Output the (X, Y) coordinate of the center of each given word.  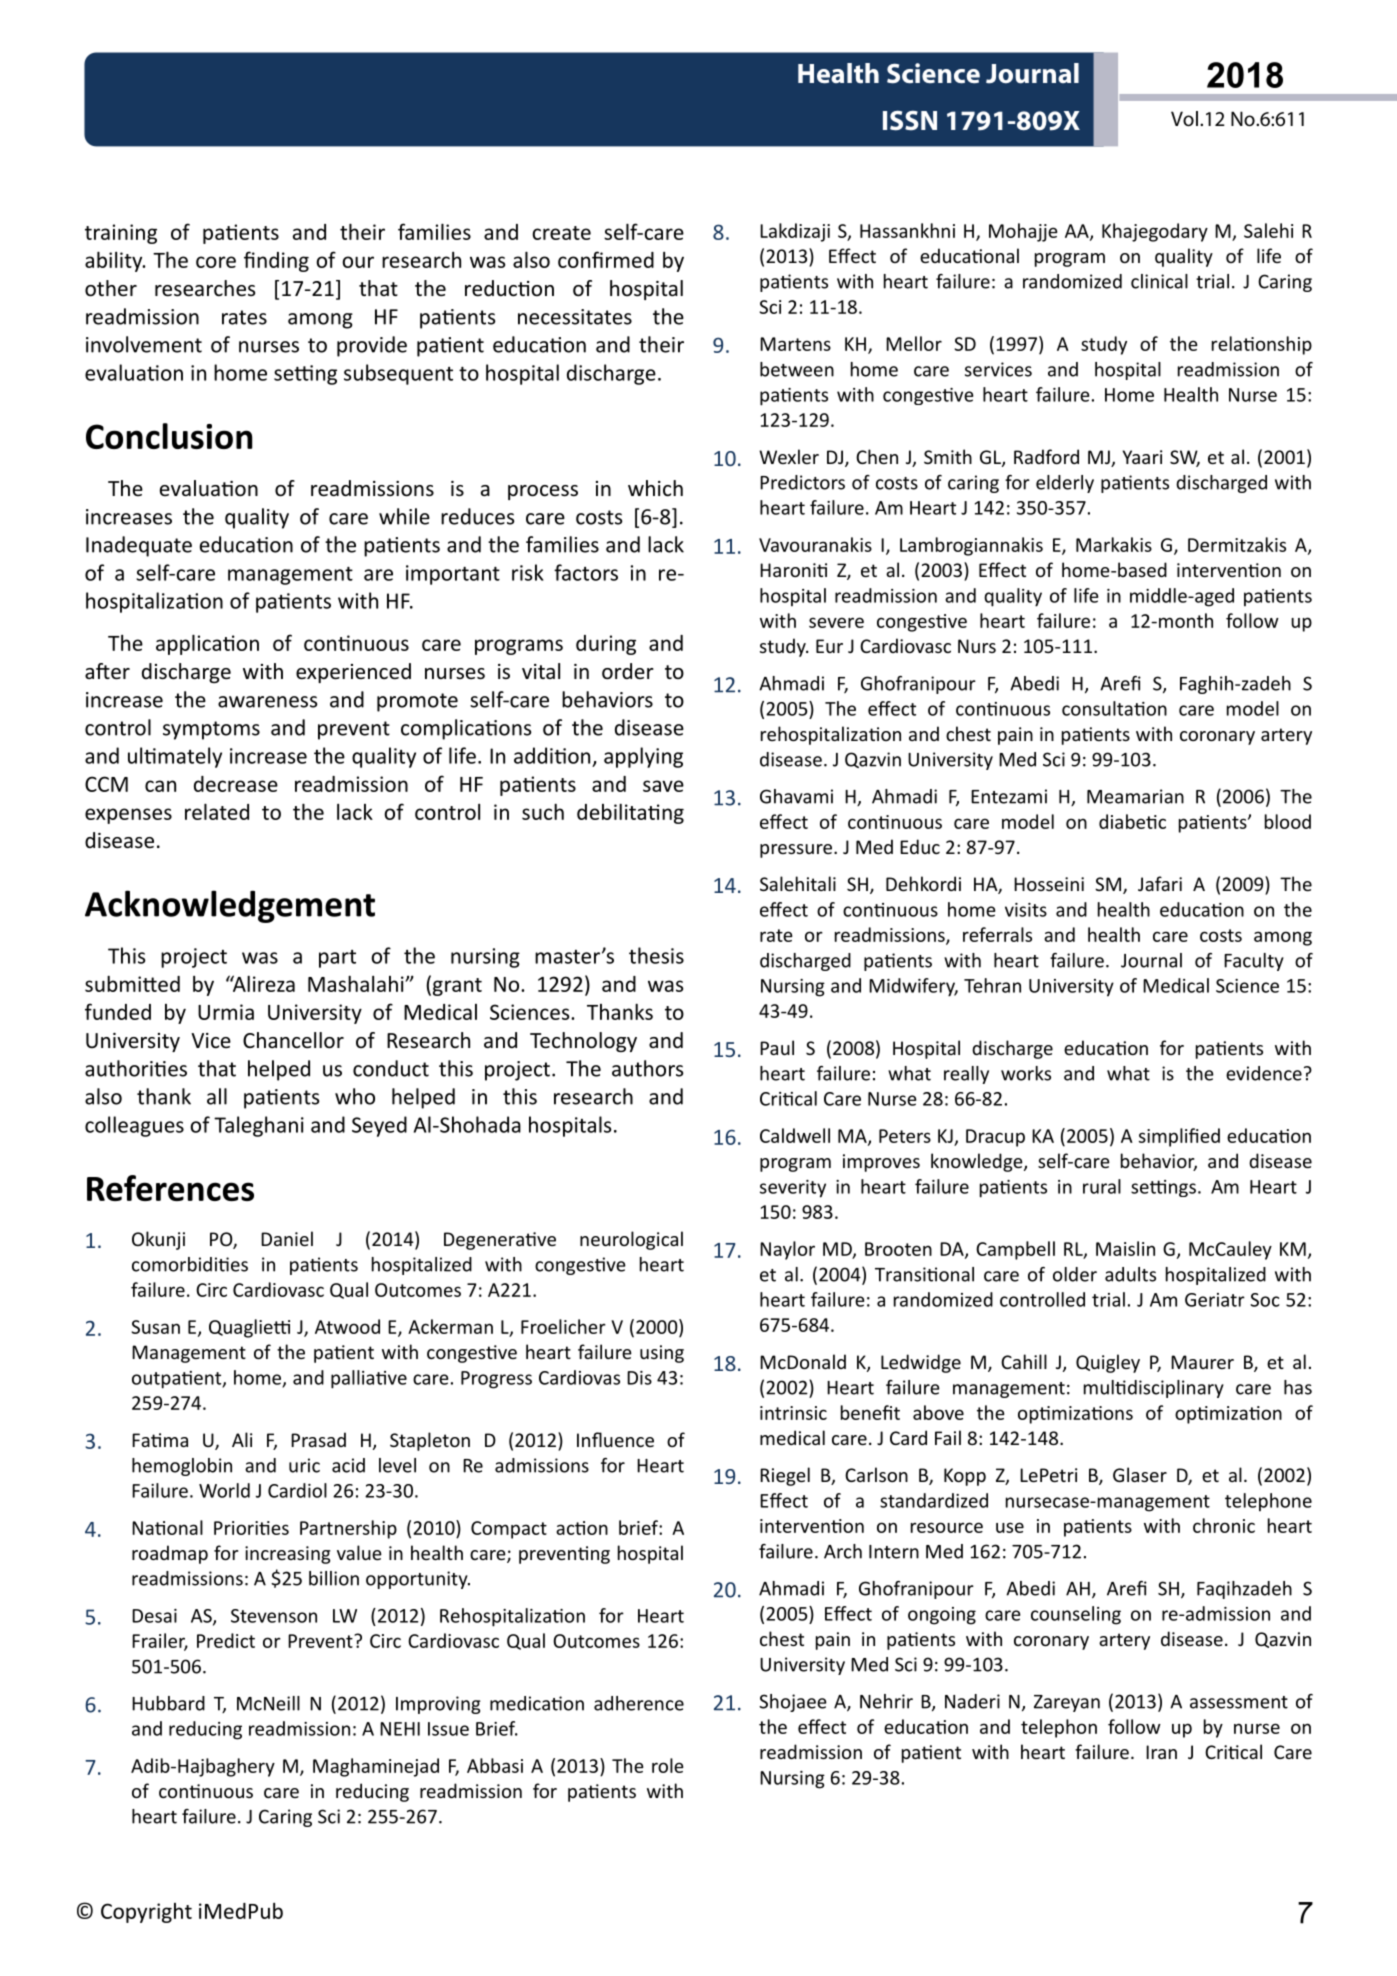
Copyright (146, 1913)
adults (1130, 1274)
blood (1288, 821)
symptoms (211, 730)
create (561, 233)
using (662, 1354)
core (216, 262)
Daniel (287, 1238)
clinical (1159, 281)
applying (643, 757)
